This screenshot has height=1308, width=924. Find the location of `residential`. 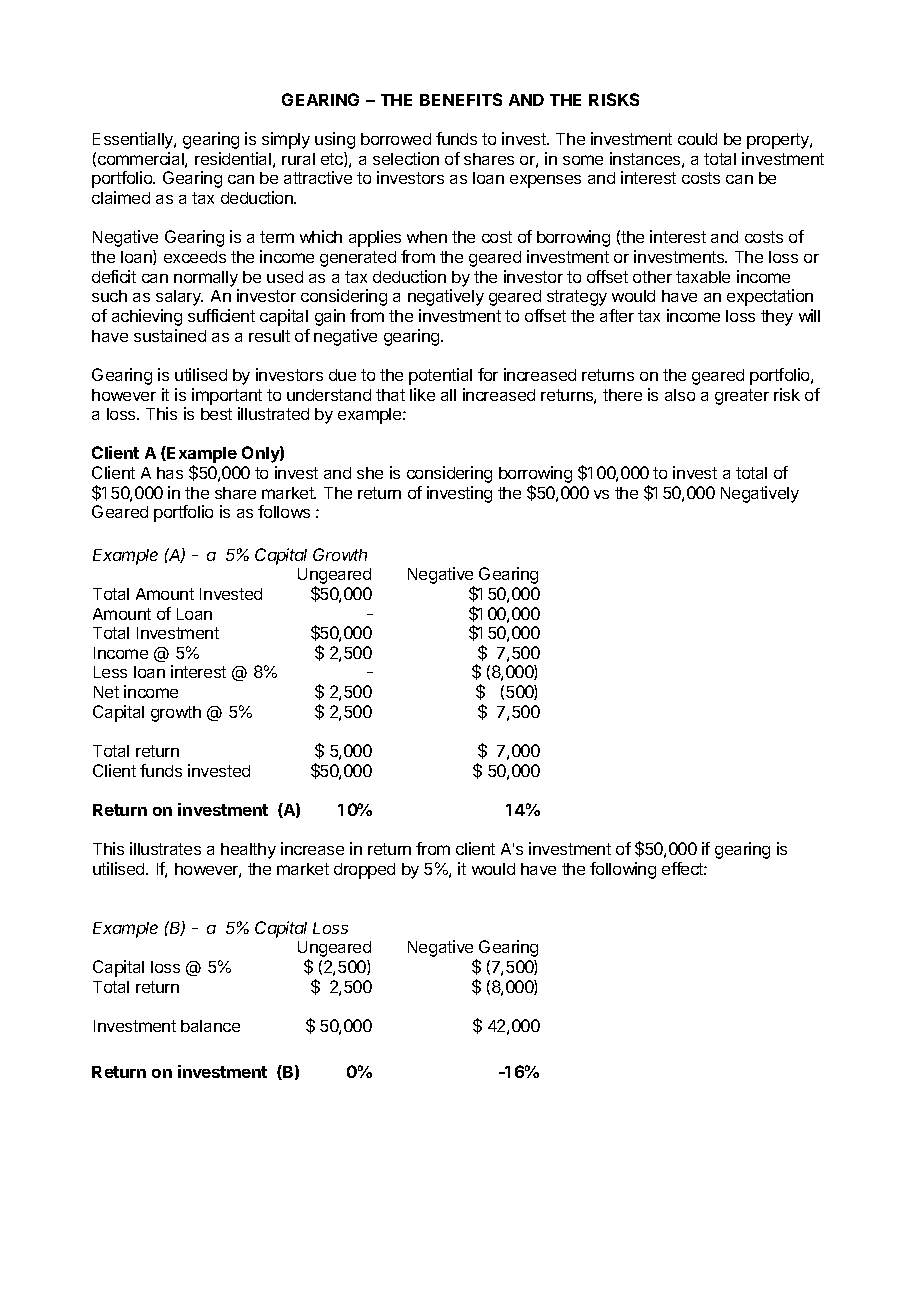

residential is located at coordinates (233, 158).
